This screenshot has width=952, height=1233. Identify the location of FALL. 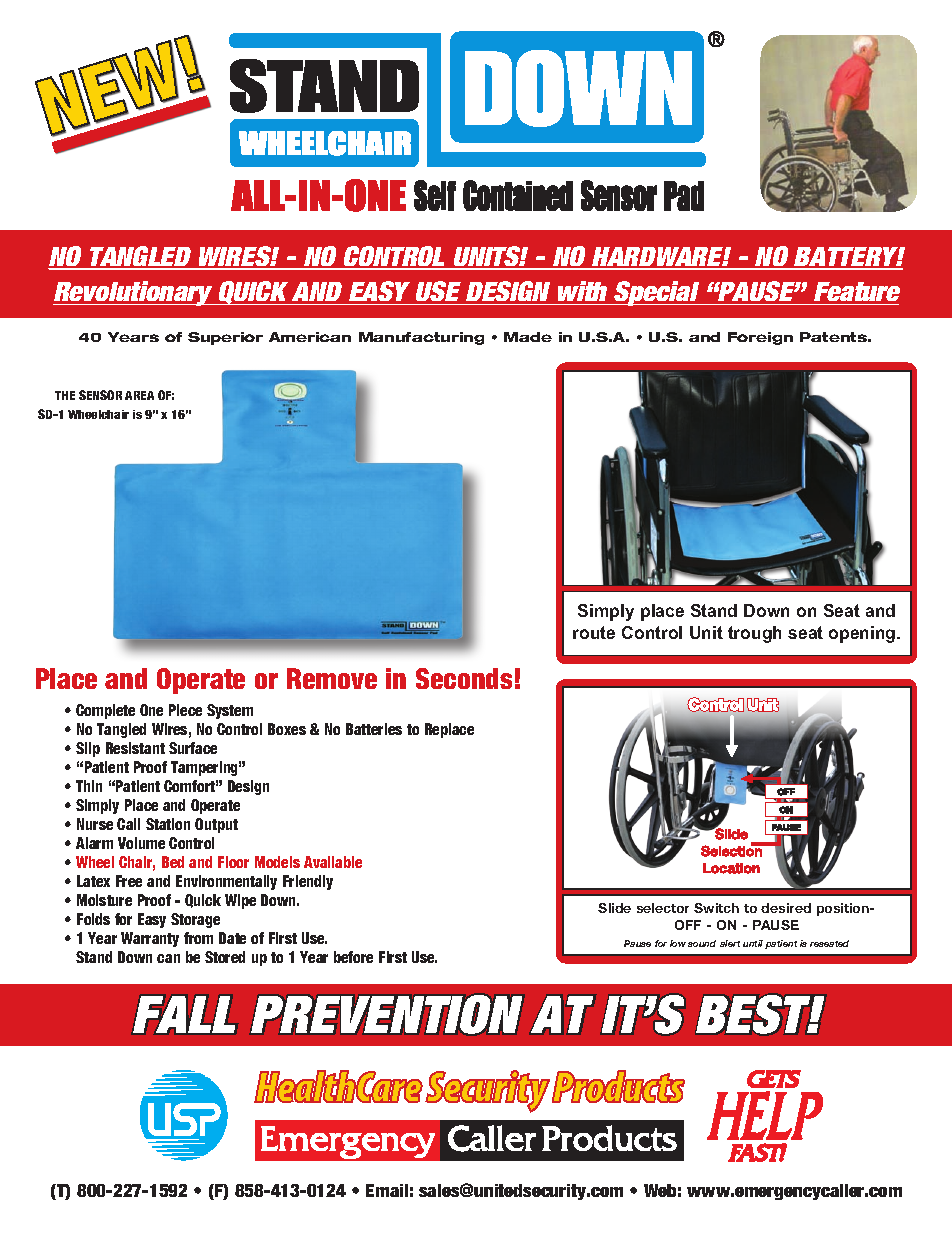
(185, 1014).
